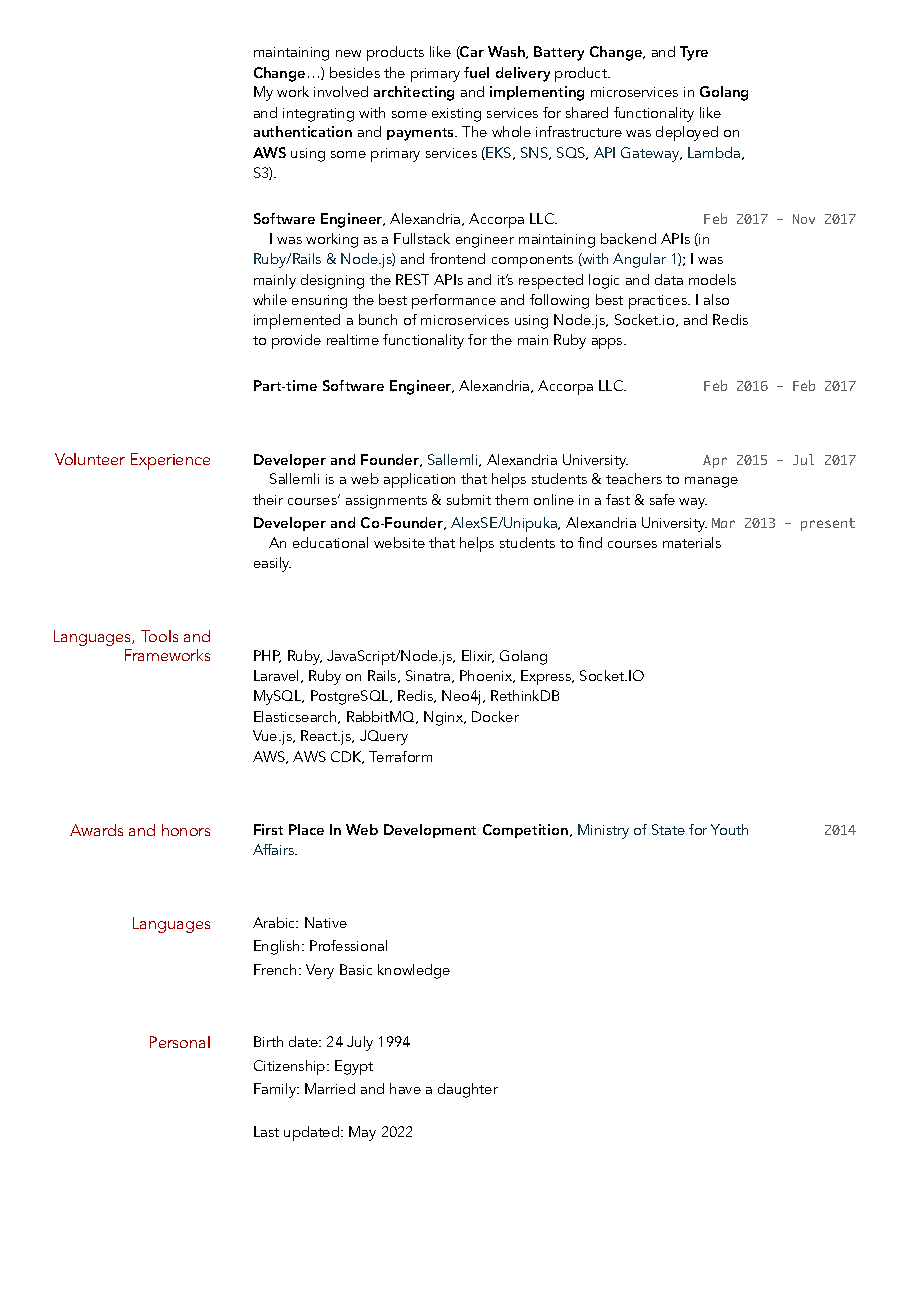  What do you see at coordinates (716, 299) in the screenshot?
I see `also` at bounding box center [716, 299].
